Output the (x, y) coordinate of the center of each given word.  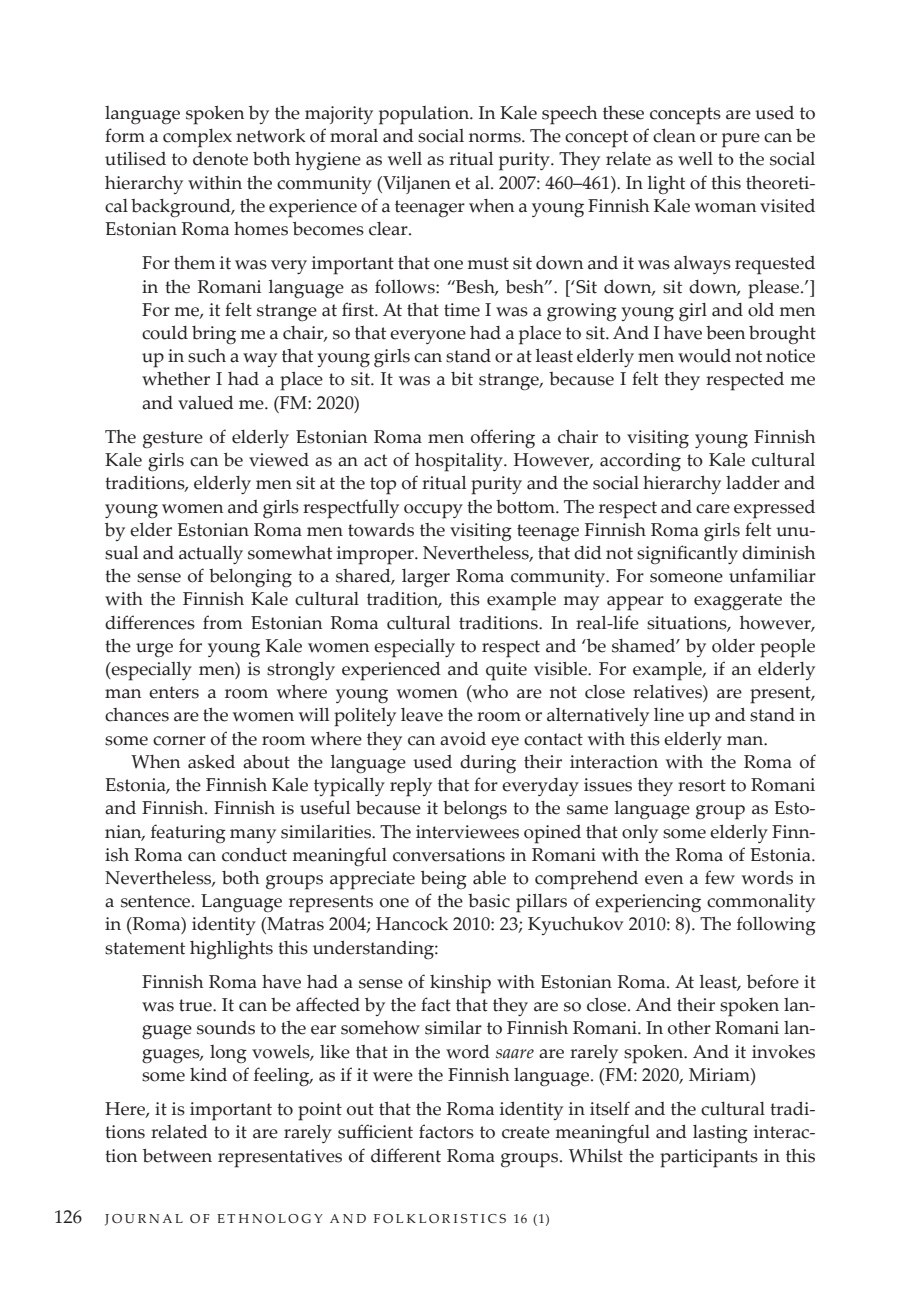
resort (702, 785)
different (406, 1155)
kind (208, 1075)
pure (741, 140)
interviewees (467, 832)
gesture (173, 440)
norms (496, 138)
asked (211, 762)
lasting (720, 1134)
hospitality (460, 462)
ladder (753, 483)
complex (197, 138)
